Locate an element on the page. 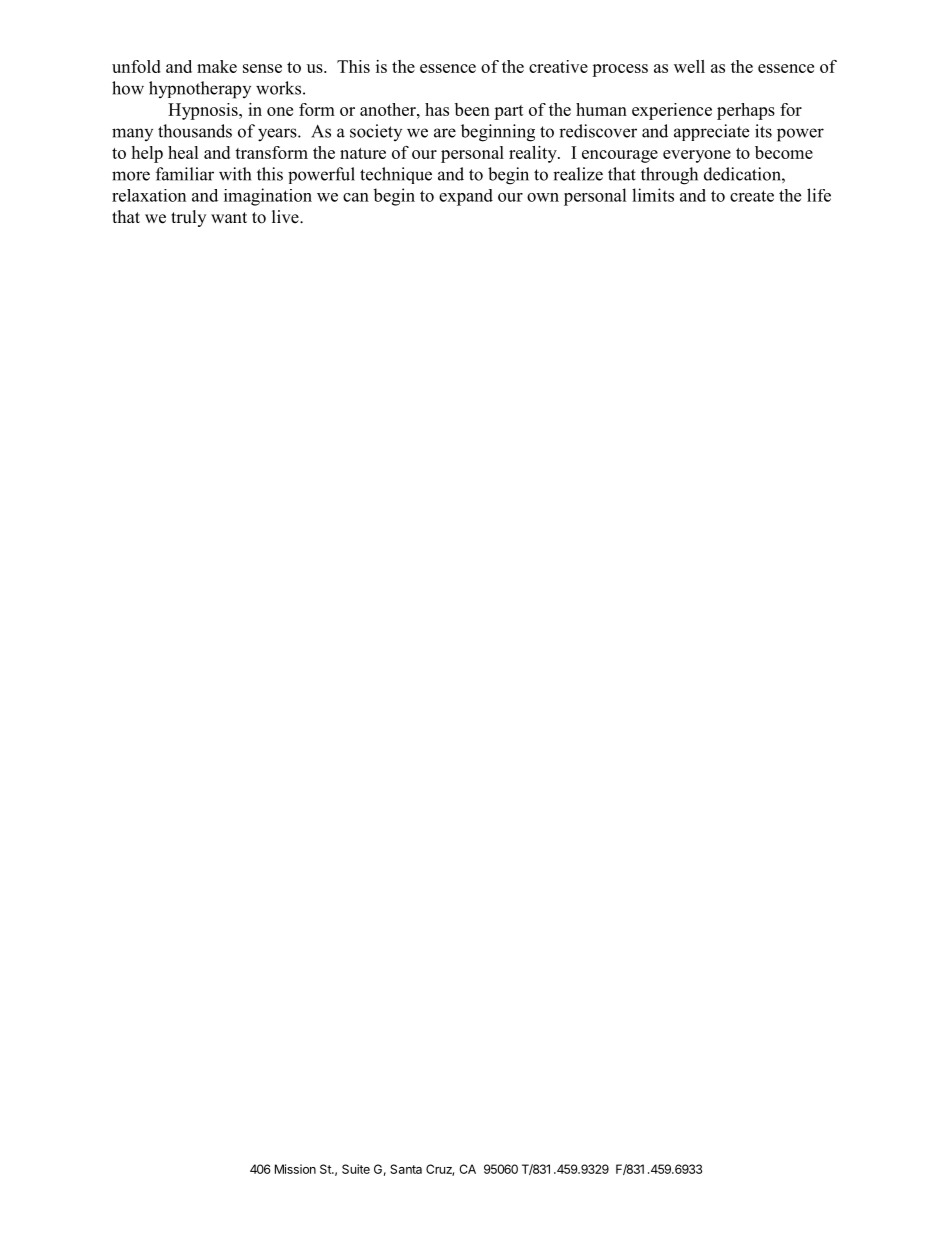  Santa is located at coordinates (406, 1169).
